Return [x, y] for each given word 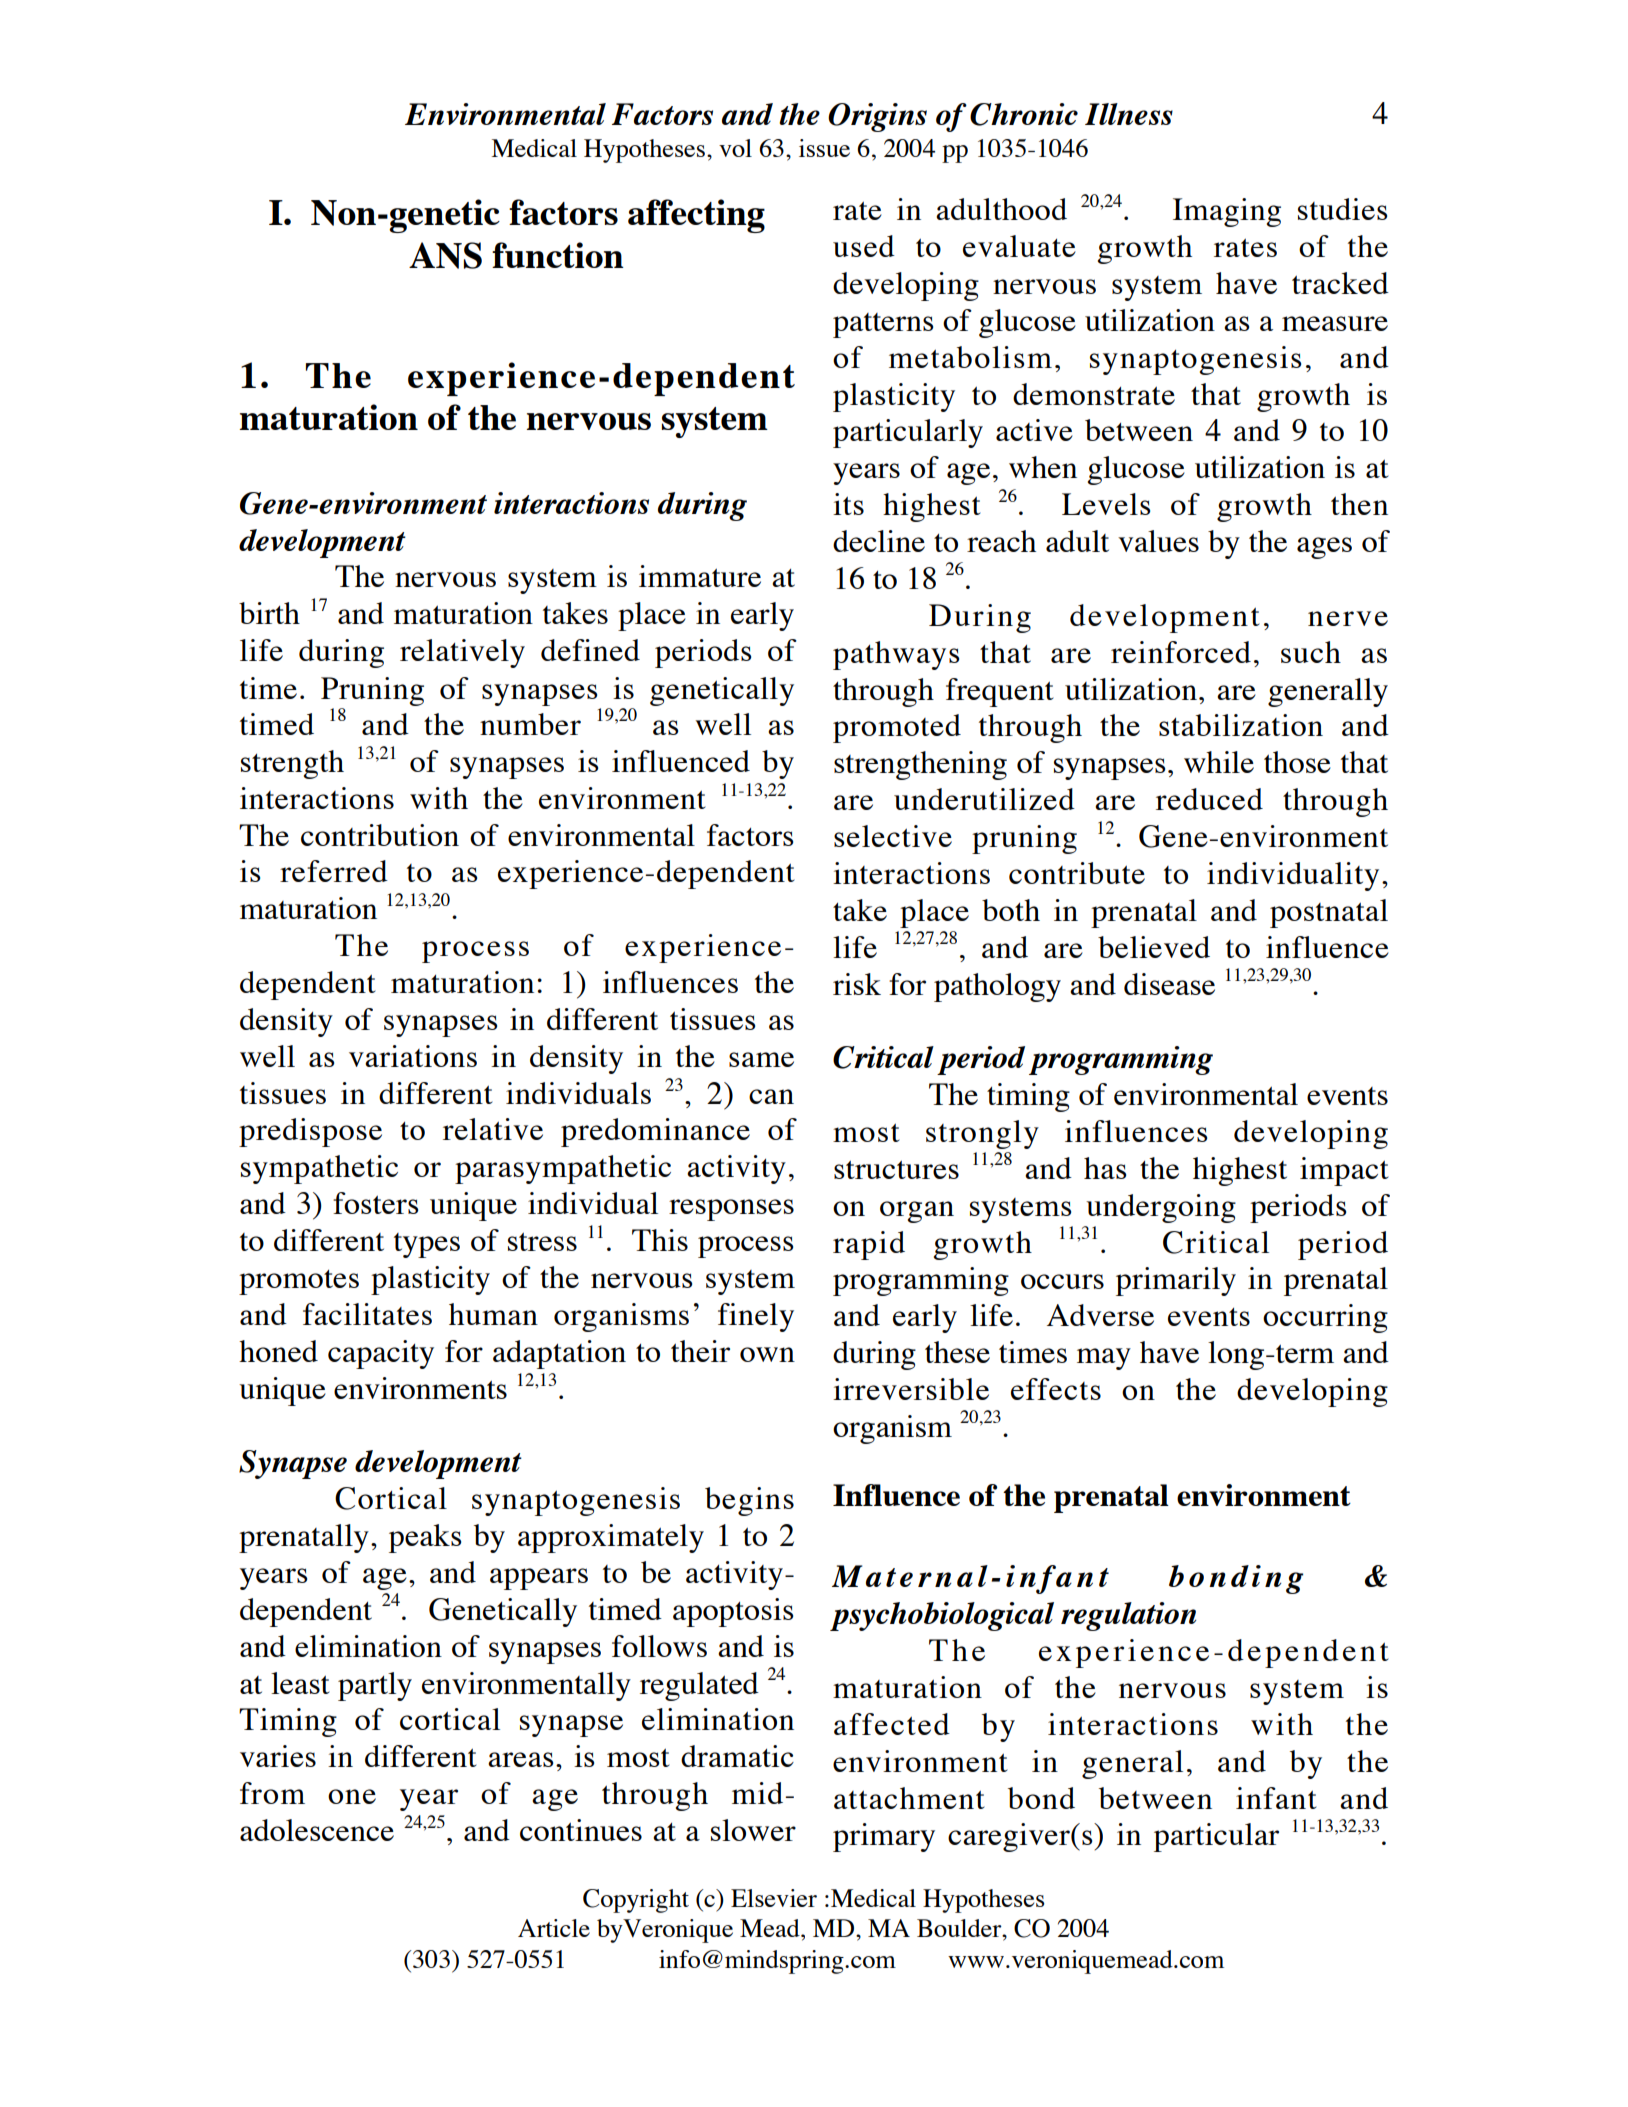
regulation [1128, 1616]
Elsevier [774, 1898]
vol [735, 148]
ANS [445, 255]
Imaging [1227, 212]
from [272, 1793]
